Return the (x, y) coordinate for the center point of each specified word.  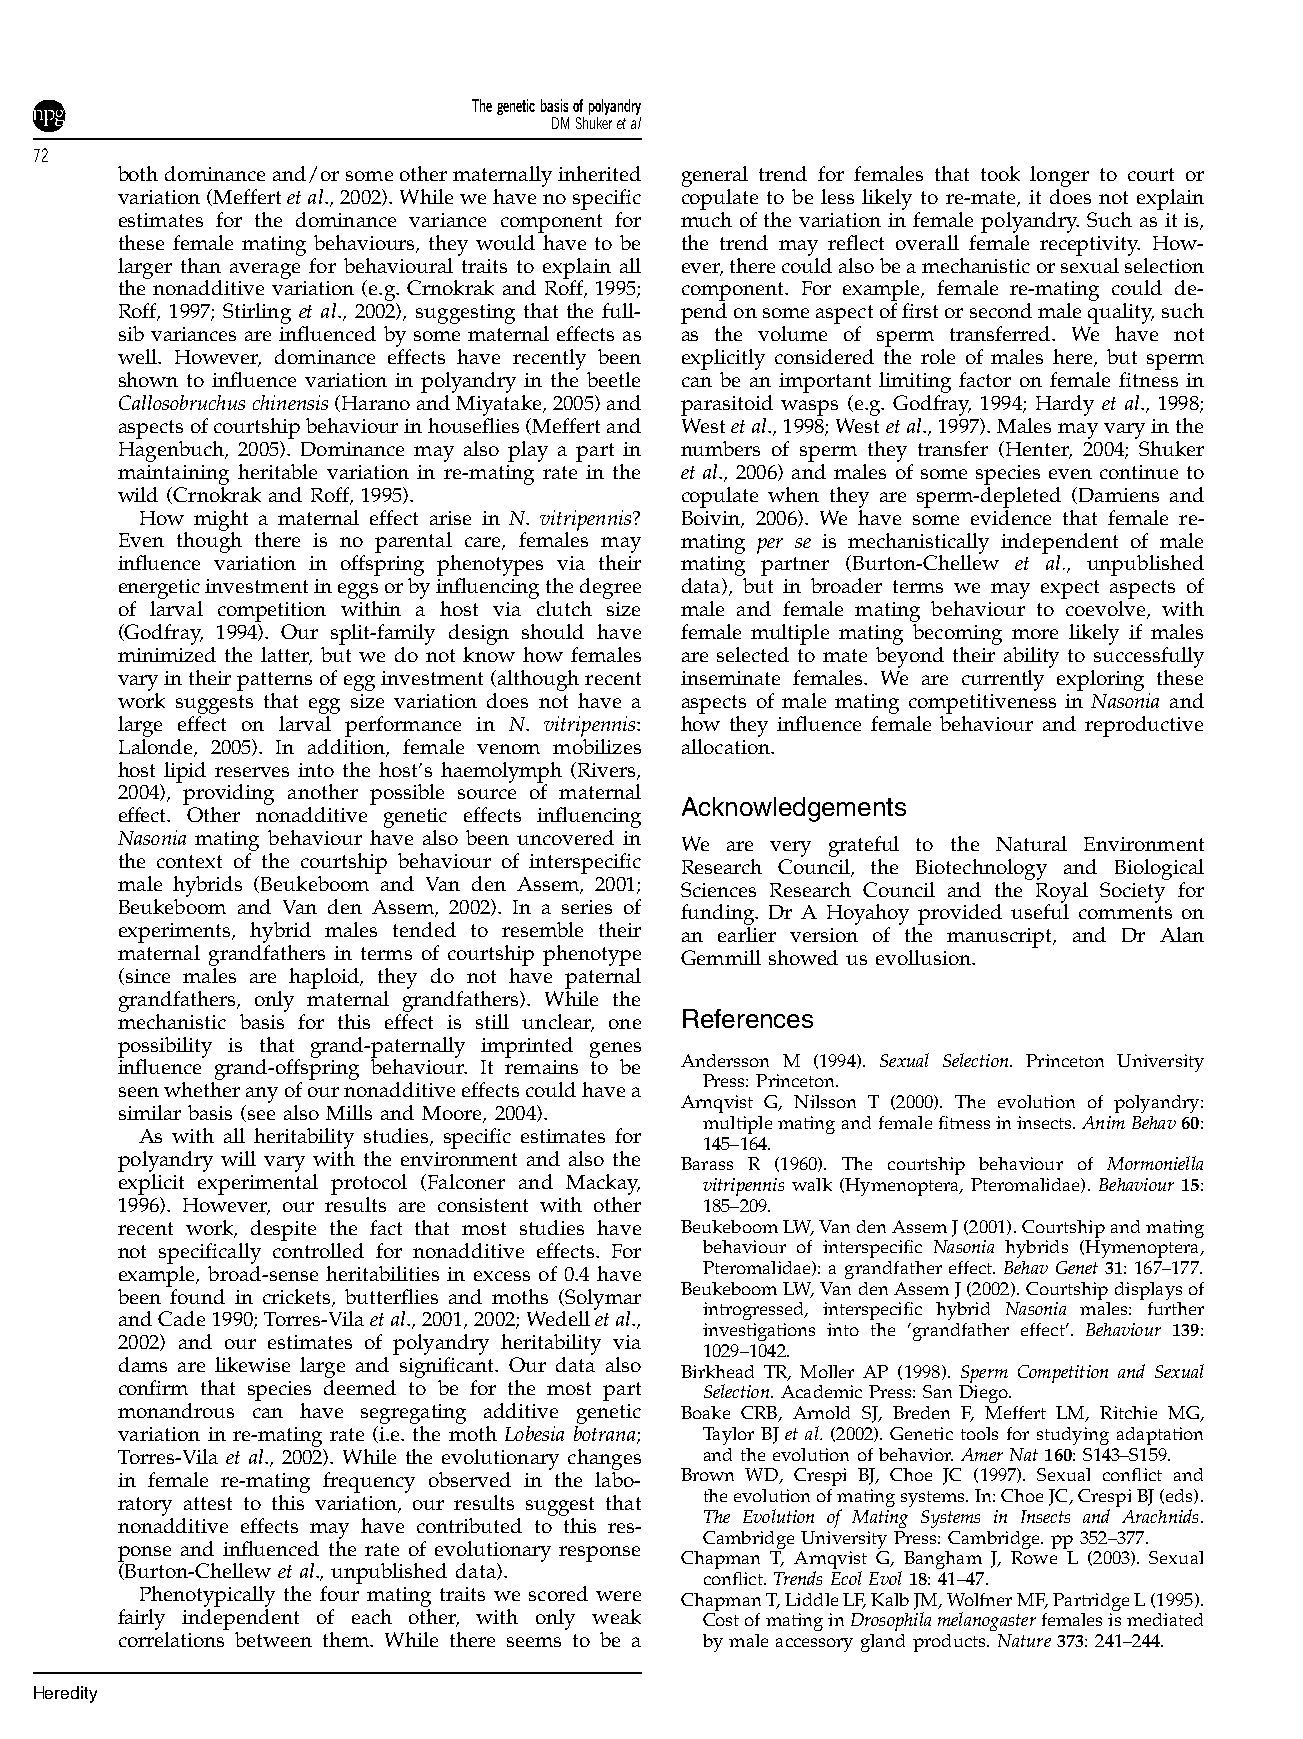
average (265, 271)
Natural (1031, 843)
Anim (1103, 1122)
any (261, 1096)
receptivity (1090, 246)
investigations (759, 1332)
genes (615, 1051)
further (1176, 1308)
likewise (252, 1364)
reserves (252, 772)
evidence (1011, 516)
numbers (720, 448)
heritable (277, 471)
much (706, 218)
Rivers (608, 771)
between (273, 1639)
